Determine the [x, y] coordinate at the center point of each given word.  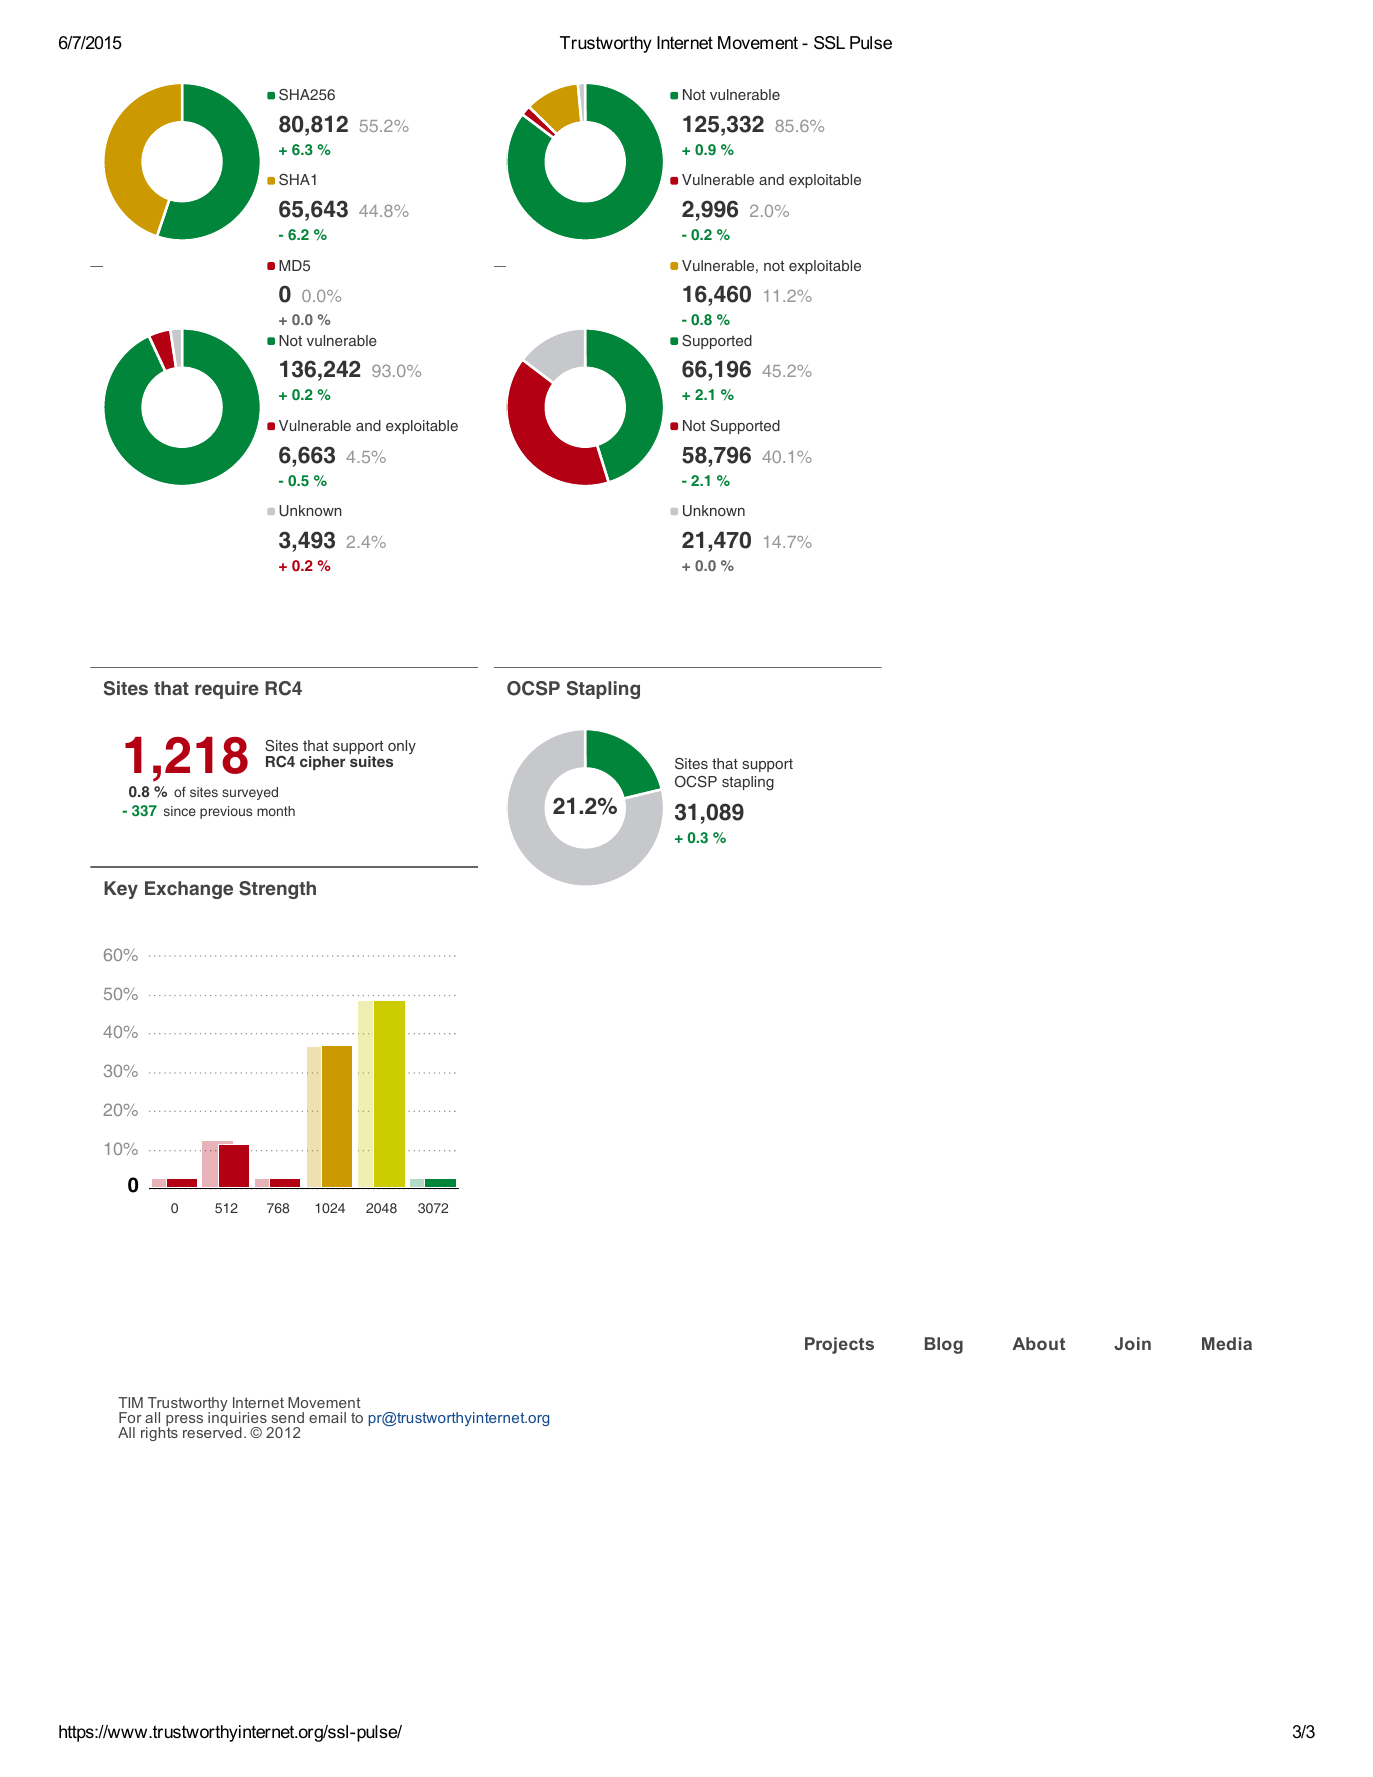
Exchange [189, 890]
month [276, 811]
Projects [839, 1345]
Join [1132, 1343]
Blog [944, 1345]
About [1038, 1343]
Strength [277, 890]
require [227, 690]
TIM [130, 1402]
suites [371, 760]
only [402, 747]
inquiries [238, 1419]
